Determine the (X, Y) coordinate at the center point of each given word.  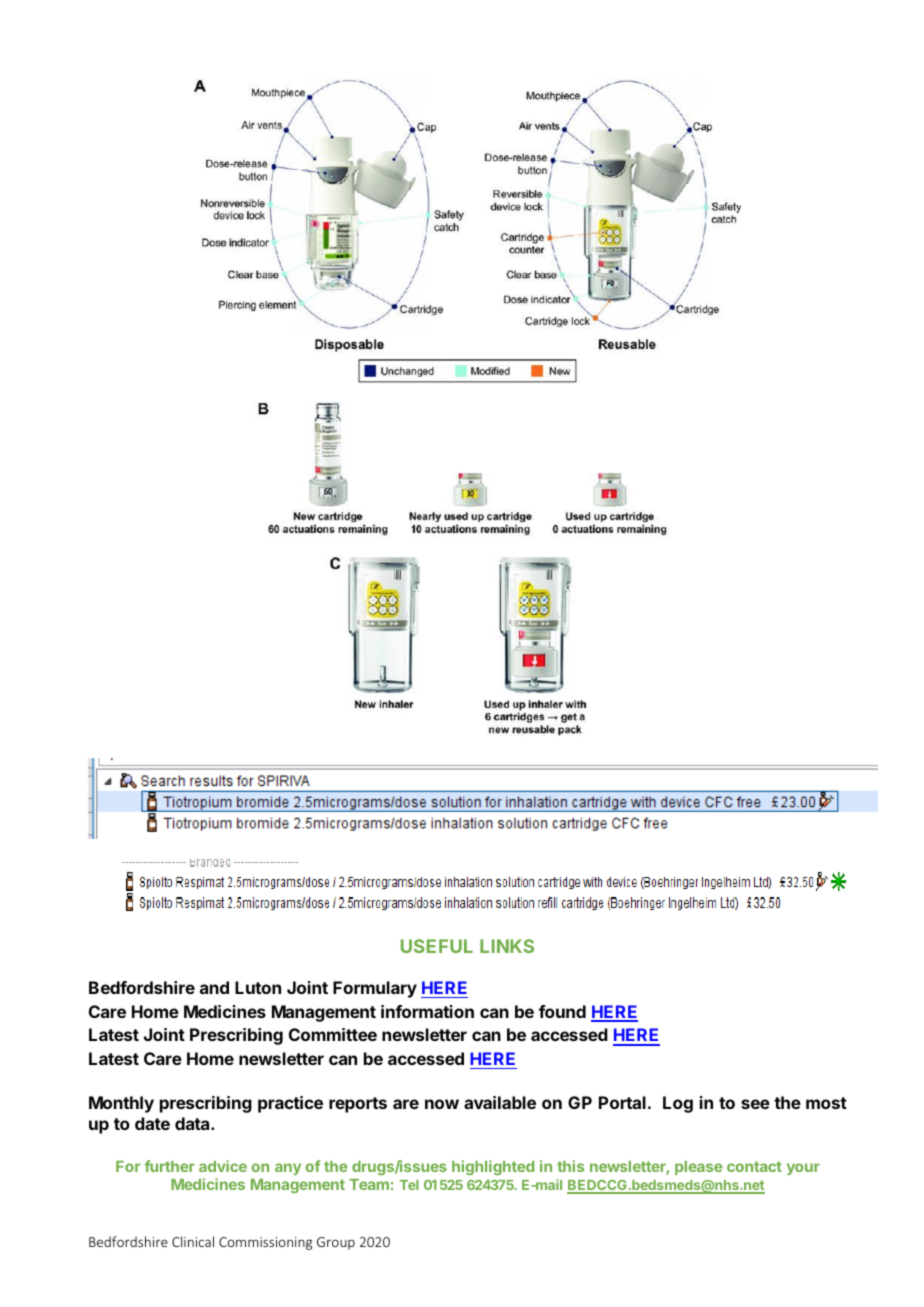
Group (336, 1243)
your (803, 1169)
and (214, 987)
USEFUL (437, 946)
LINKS (507, 946)
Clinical (193, 1241)
